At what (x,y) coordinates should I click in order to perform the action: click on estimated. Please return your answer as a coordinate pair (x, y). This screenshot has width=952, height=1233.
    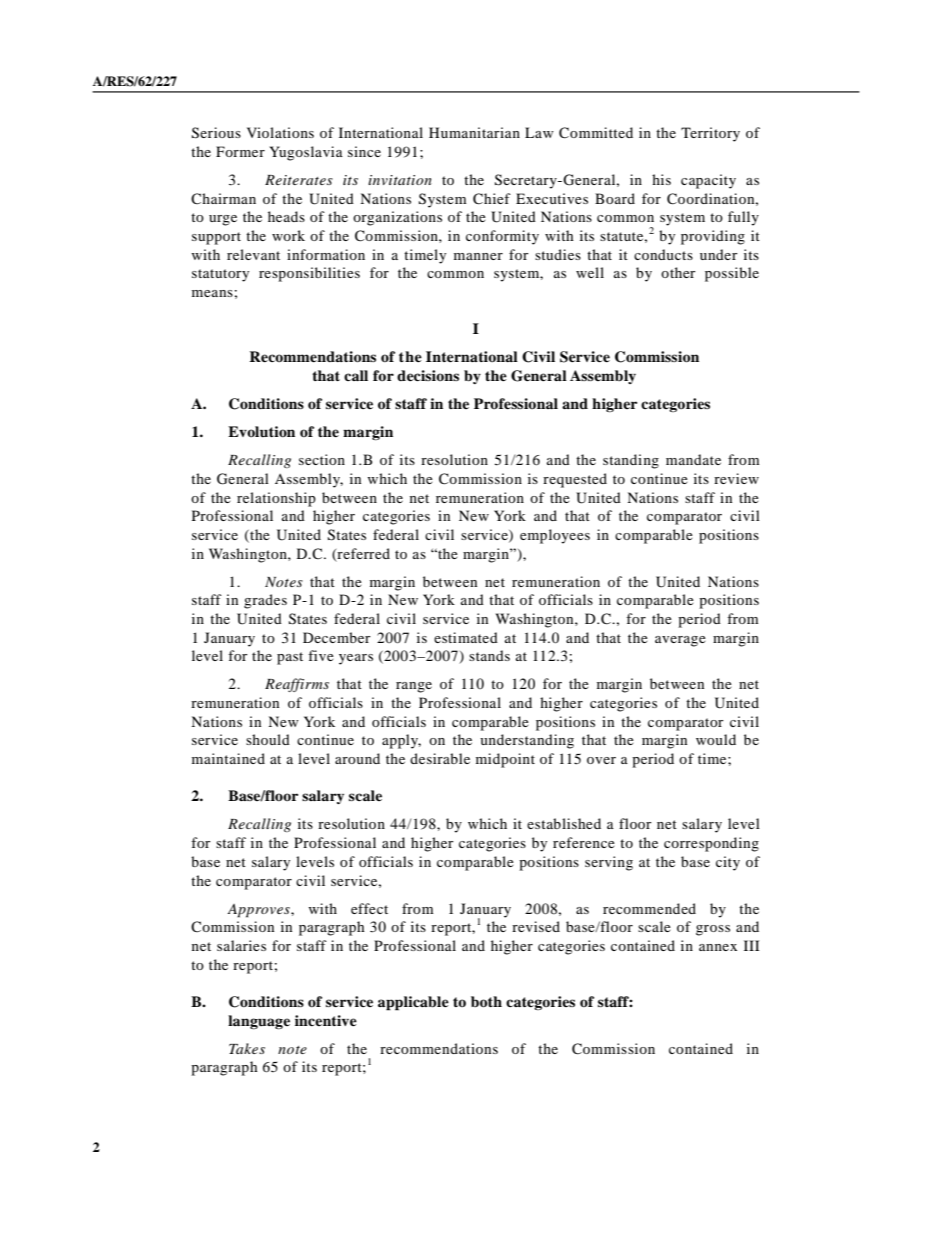
    Looking at the image, I should click on (466, 637).
